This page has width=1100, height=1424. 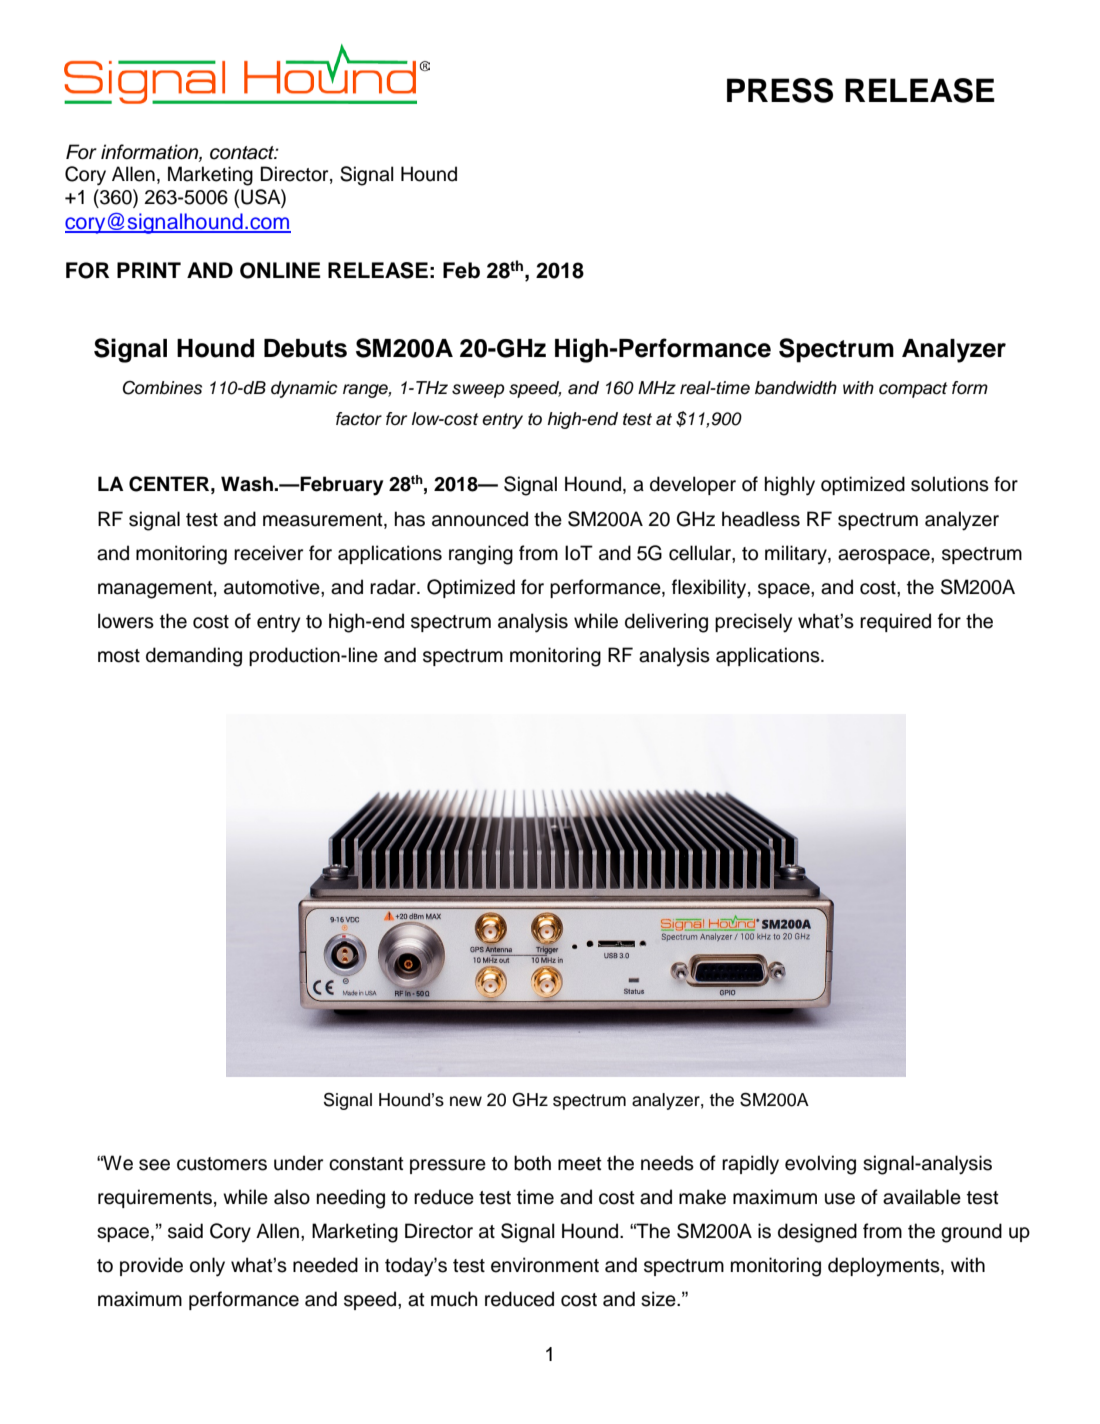 What do you see at coordinates (913, 390) in the page?
I see `compact` at bounding box center [913, 390].
